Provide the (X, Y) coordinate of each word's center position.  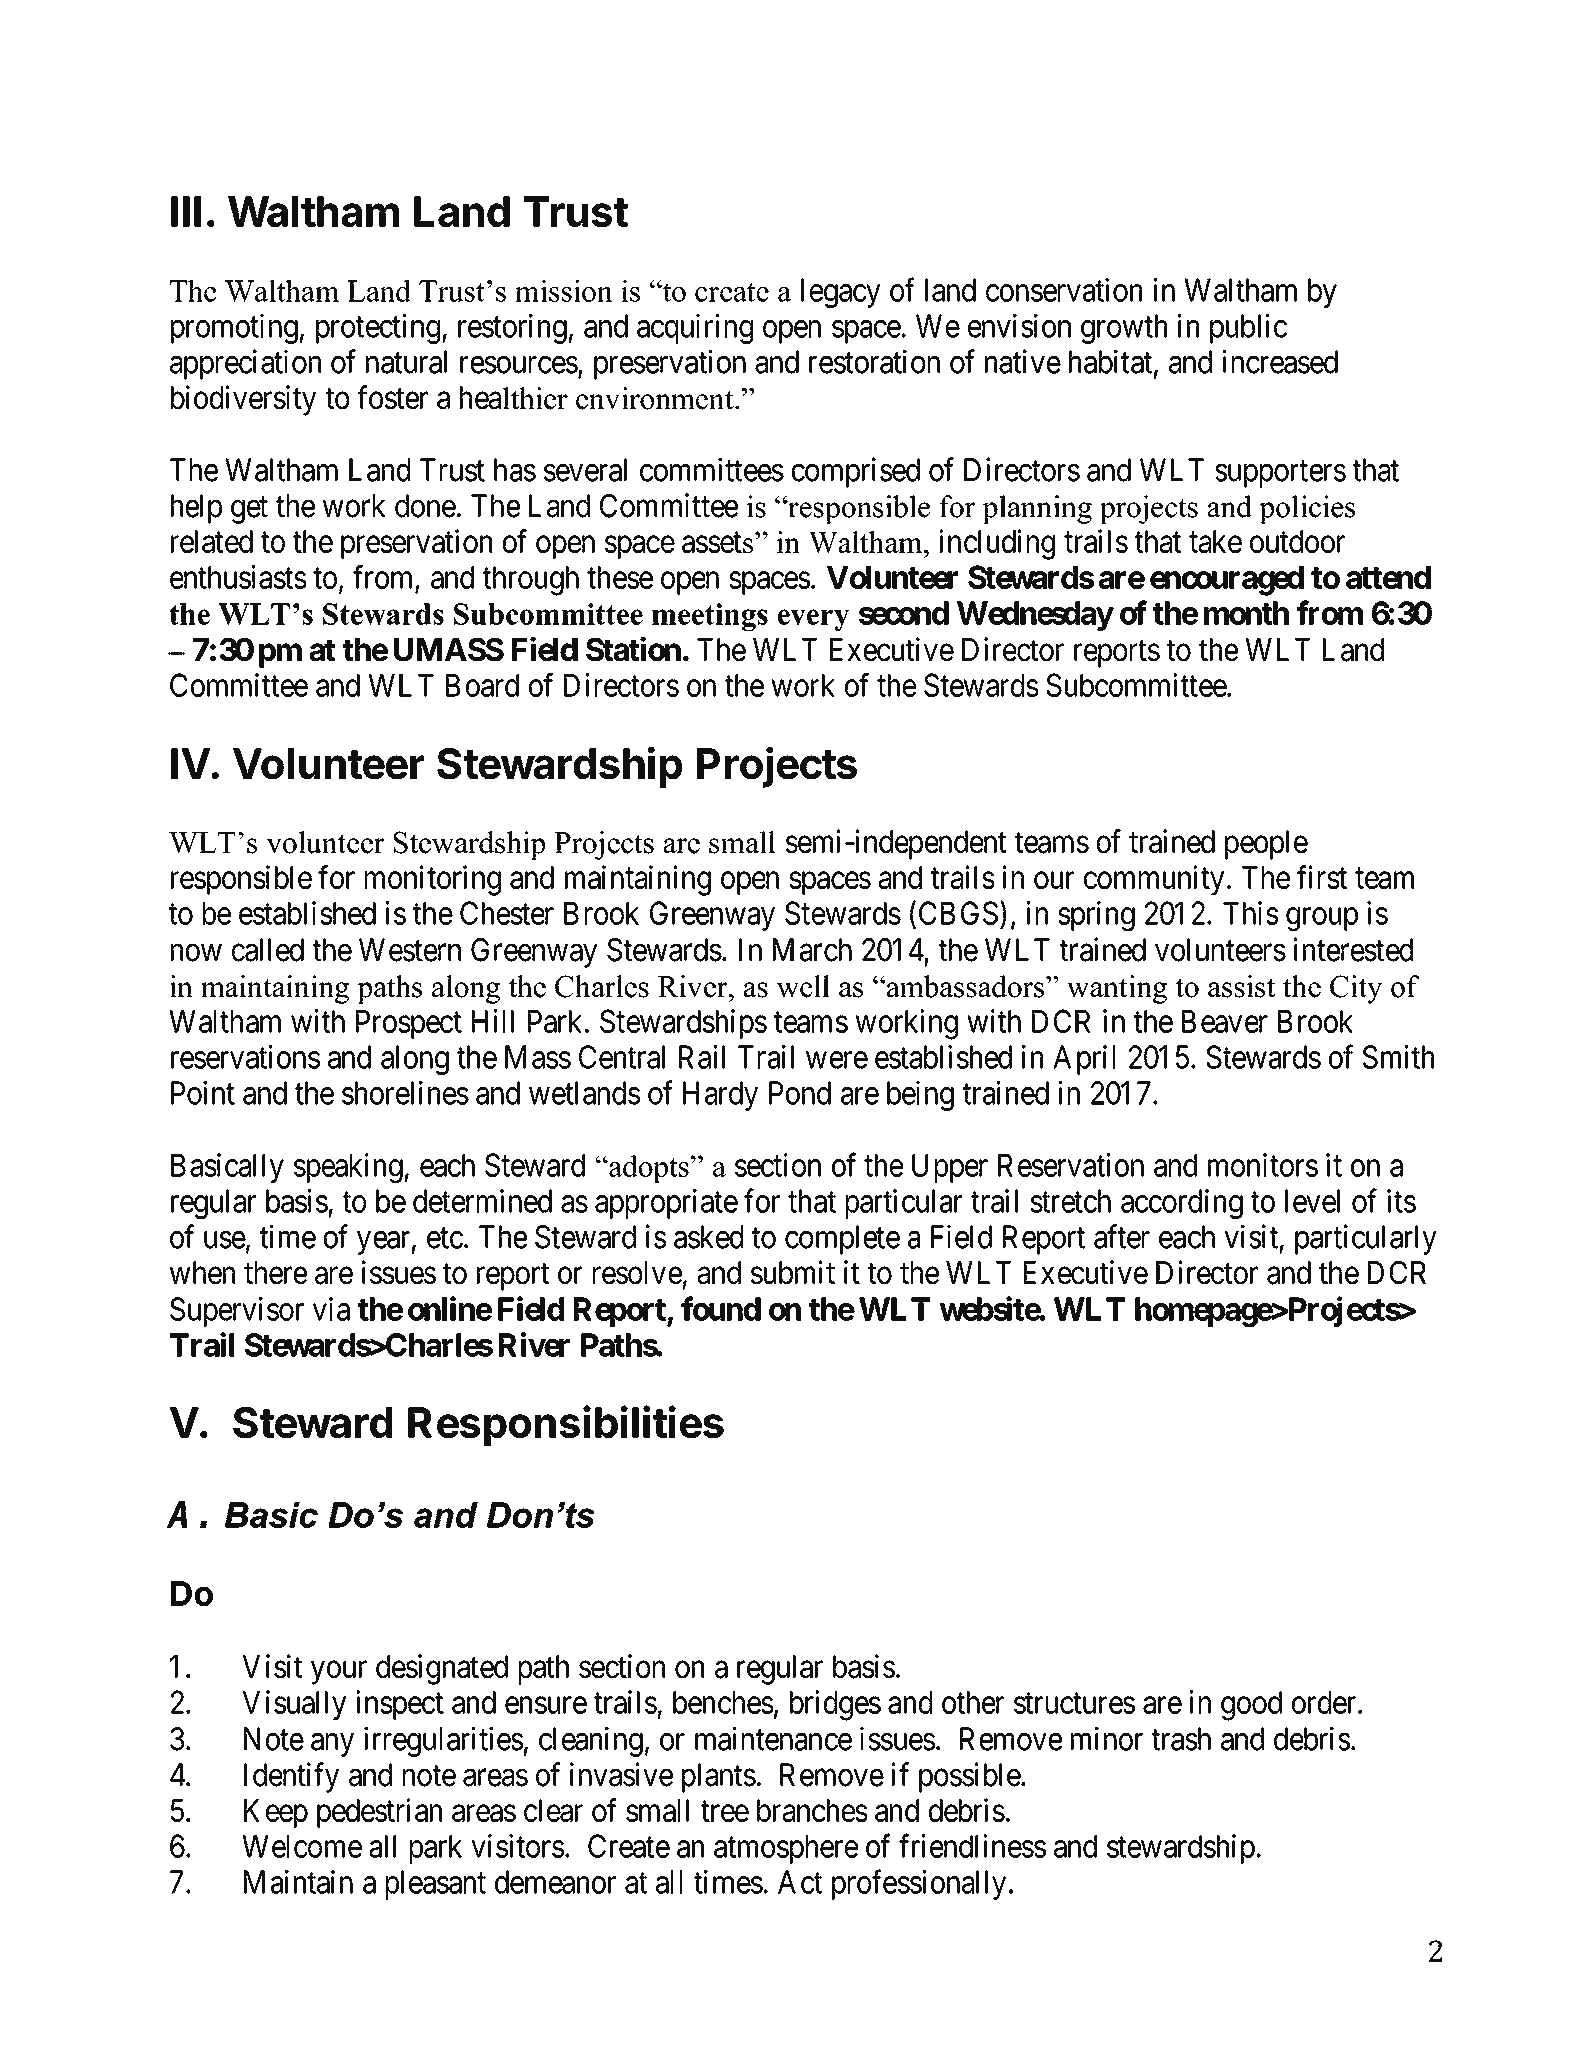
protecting (378, 329)
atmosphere (786, 1849)
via (331, 1309)
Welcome (302, 1846)
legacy (841, 293)
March (812, 950)
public (1248, 329)
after (1122, 1236)
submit (793, 1272)
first (1322, 877)
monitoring (433, 880)
